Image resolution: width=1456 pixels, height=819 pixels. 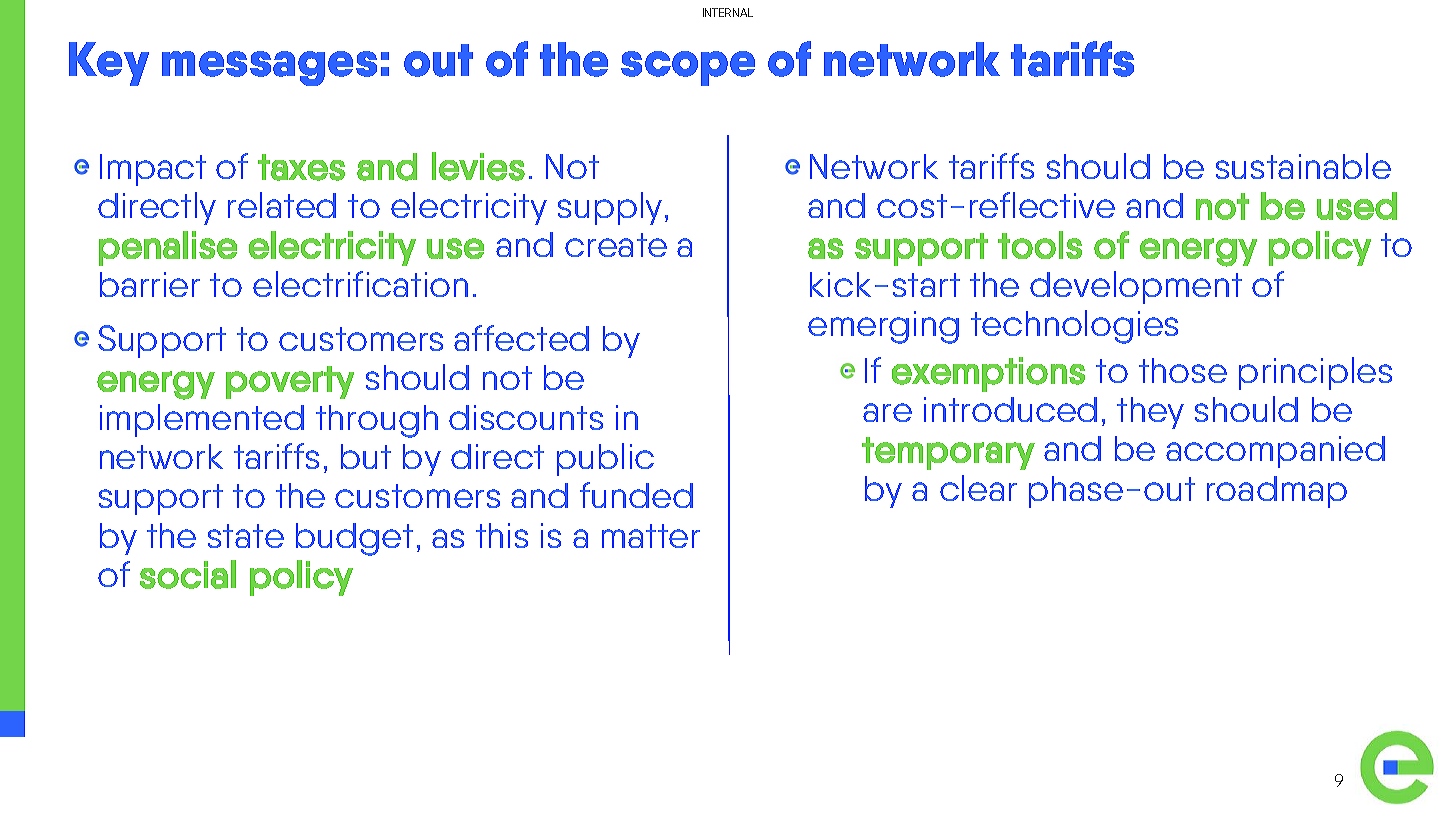 I want to click on development, so click(x=1136, y=287).
